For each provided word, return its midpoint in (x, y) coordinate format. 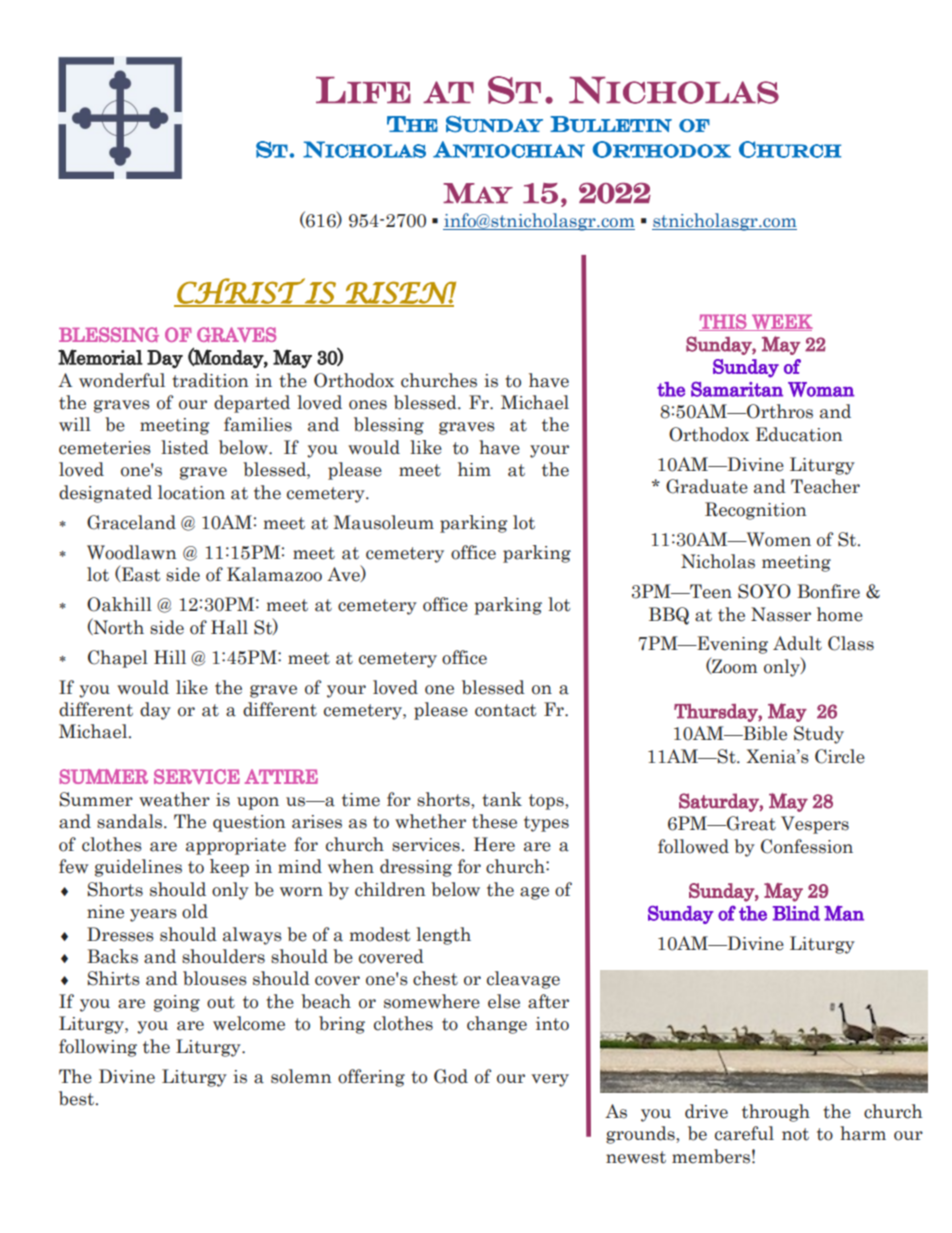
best (78, 1098)
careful (744, 1133)
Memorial (100, 357)
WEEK (781, 322)
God (451, 1076)
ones (368, 405)
